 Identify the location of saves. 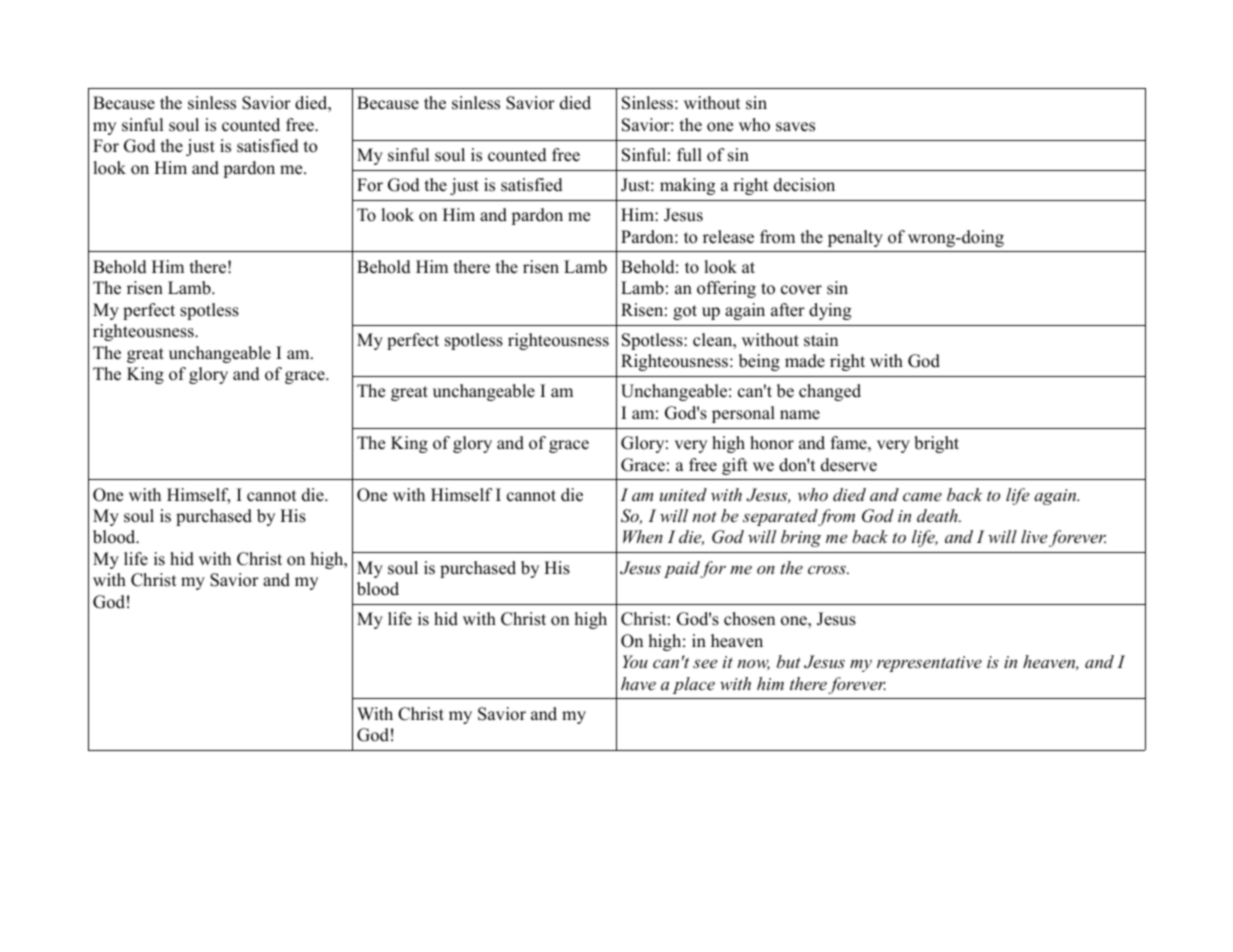
(795, 127).
